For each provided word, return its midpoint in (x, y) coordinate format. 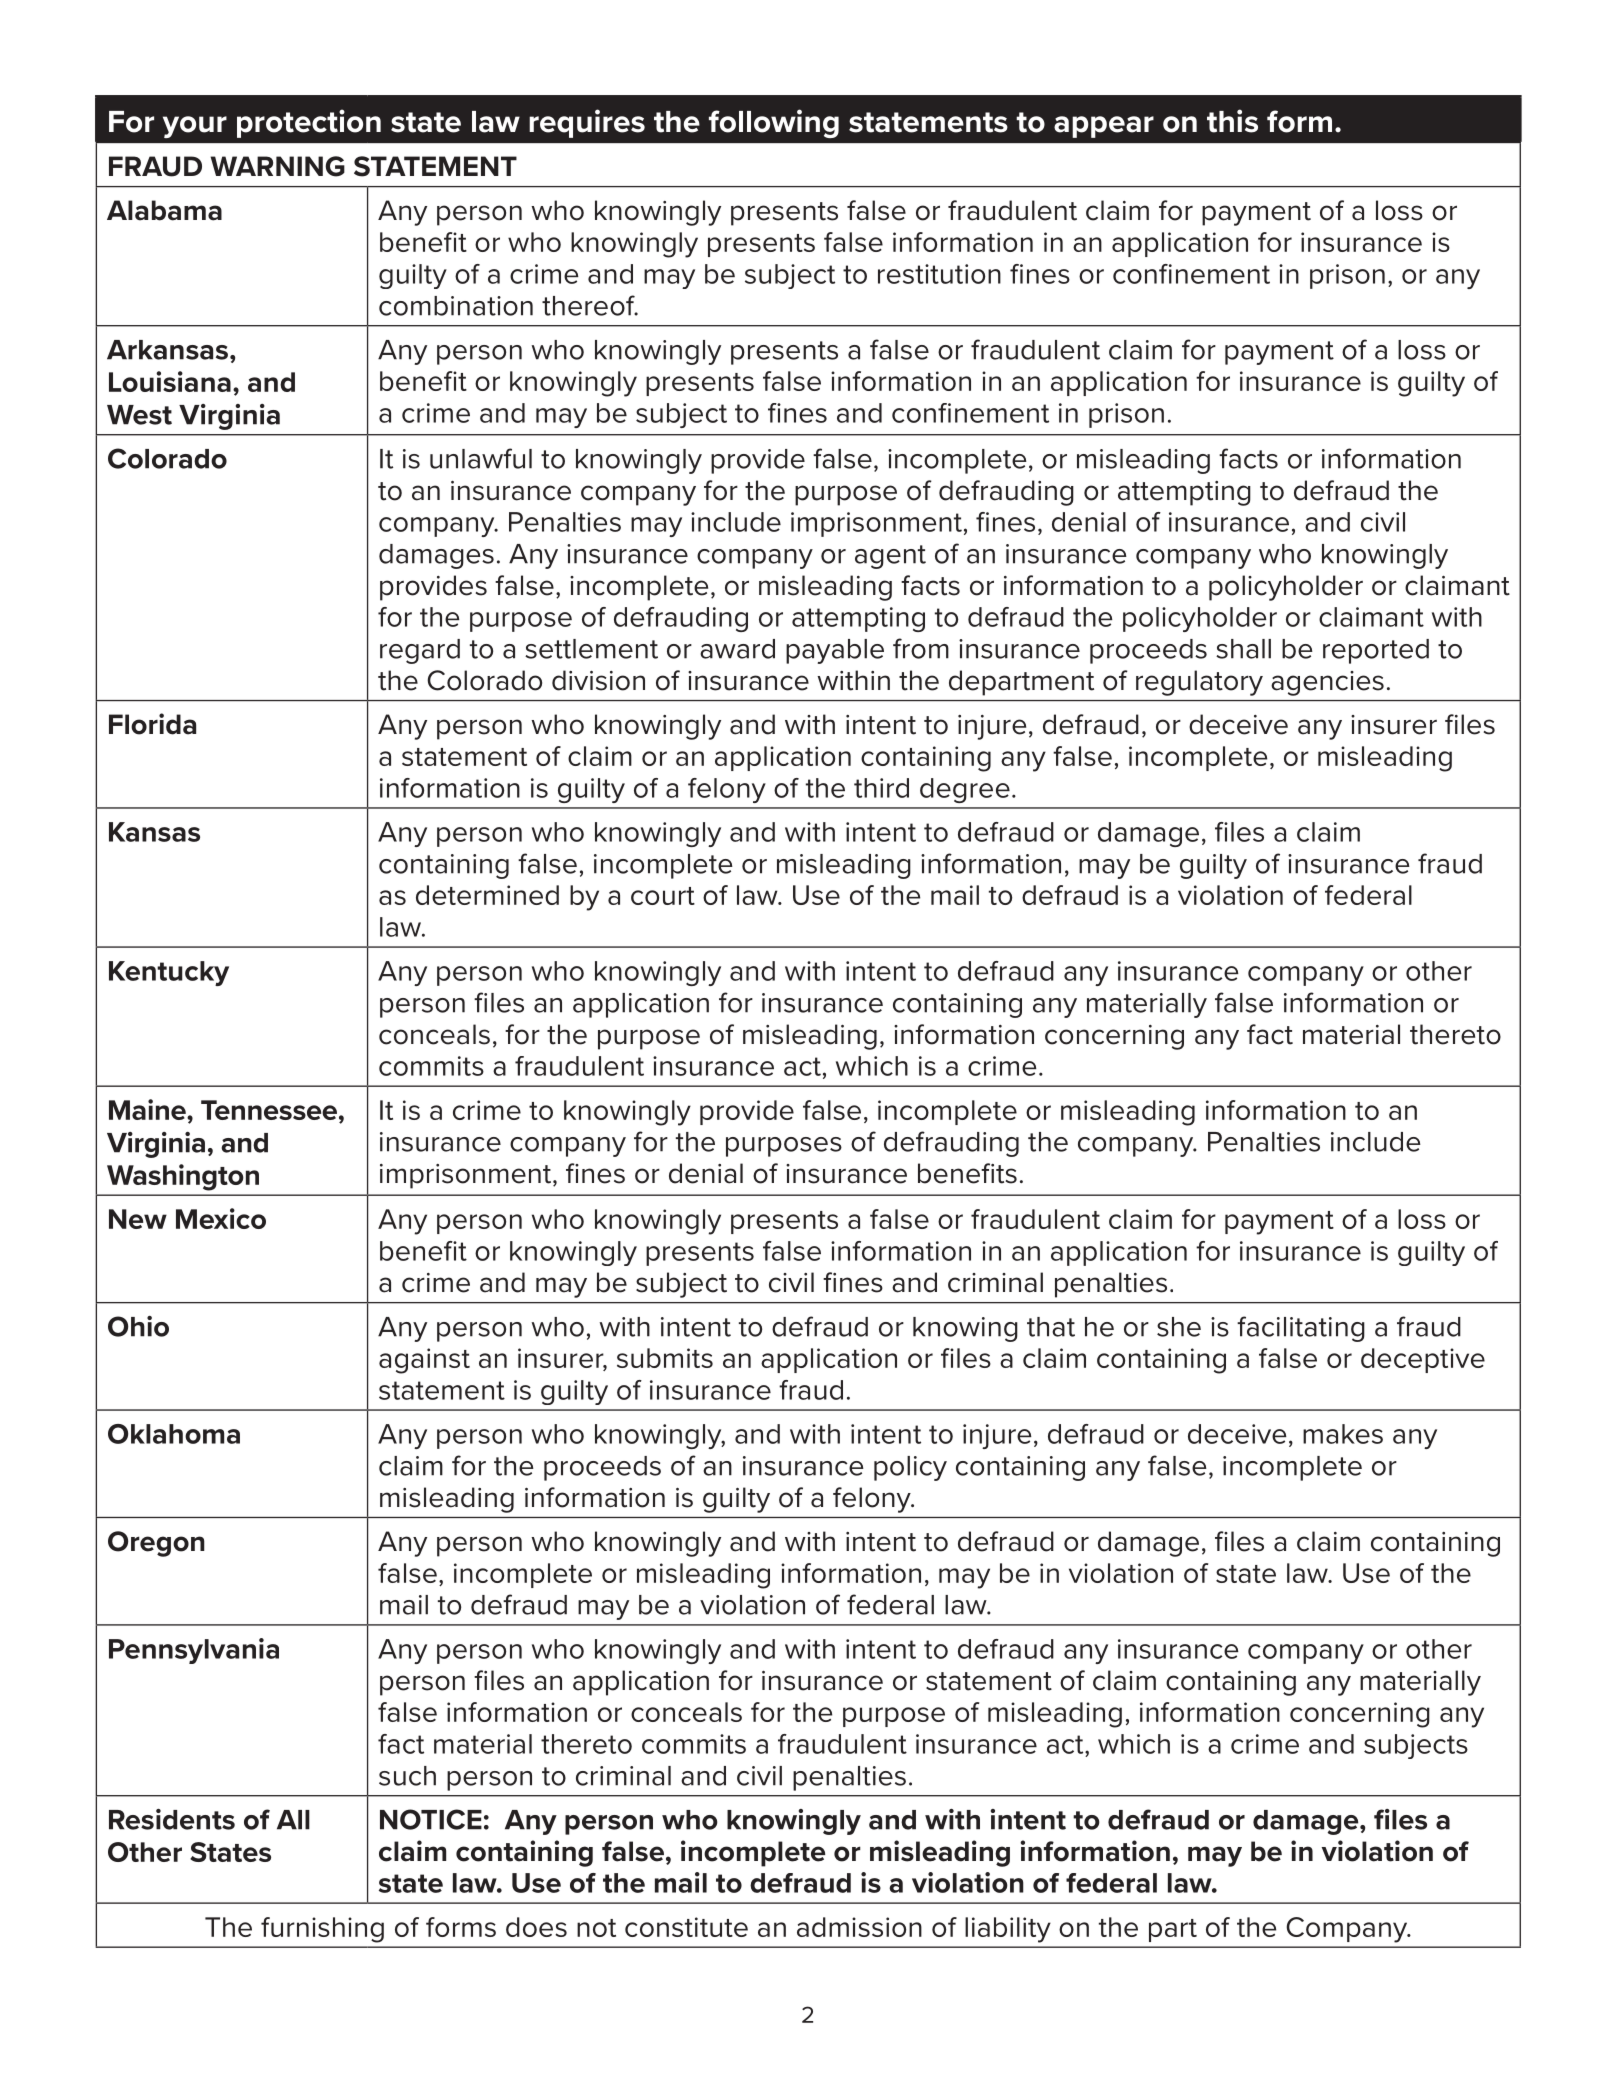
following (774, 123)
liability (1008, 1930)
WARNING (277, 166)
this (1232, 121)
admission (859, 1927)
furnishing (322, 1930)
